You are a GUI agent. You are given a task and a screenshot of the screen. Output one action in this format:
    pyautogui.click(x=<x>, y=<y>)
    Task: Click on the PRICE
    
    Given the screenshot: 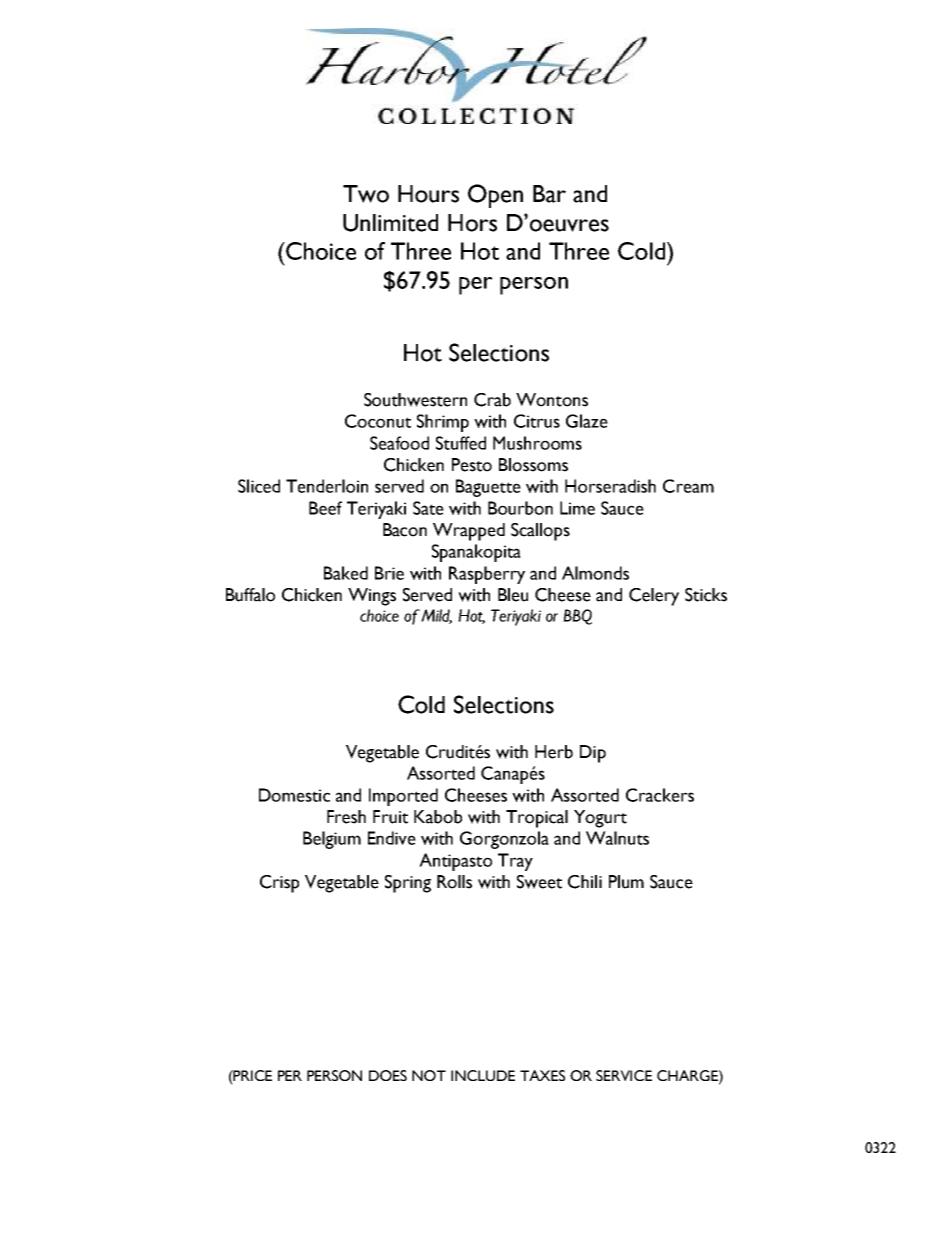 What is the action you would take?
    pyautogui.click(x=252, y=1075)
